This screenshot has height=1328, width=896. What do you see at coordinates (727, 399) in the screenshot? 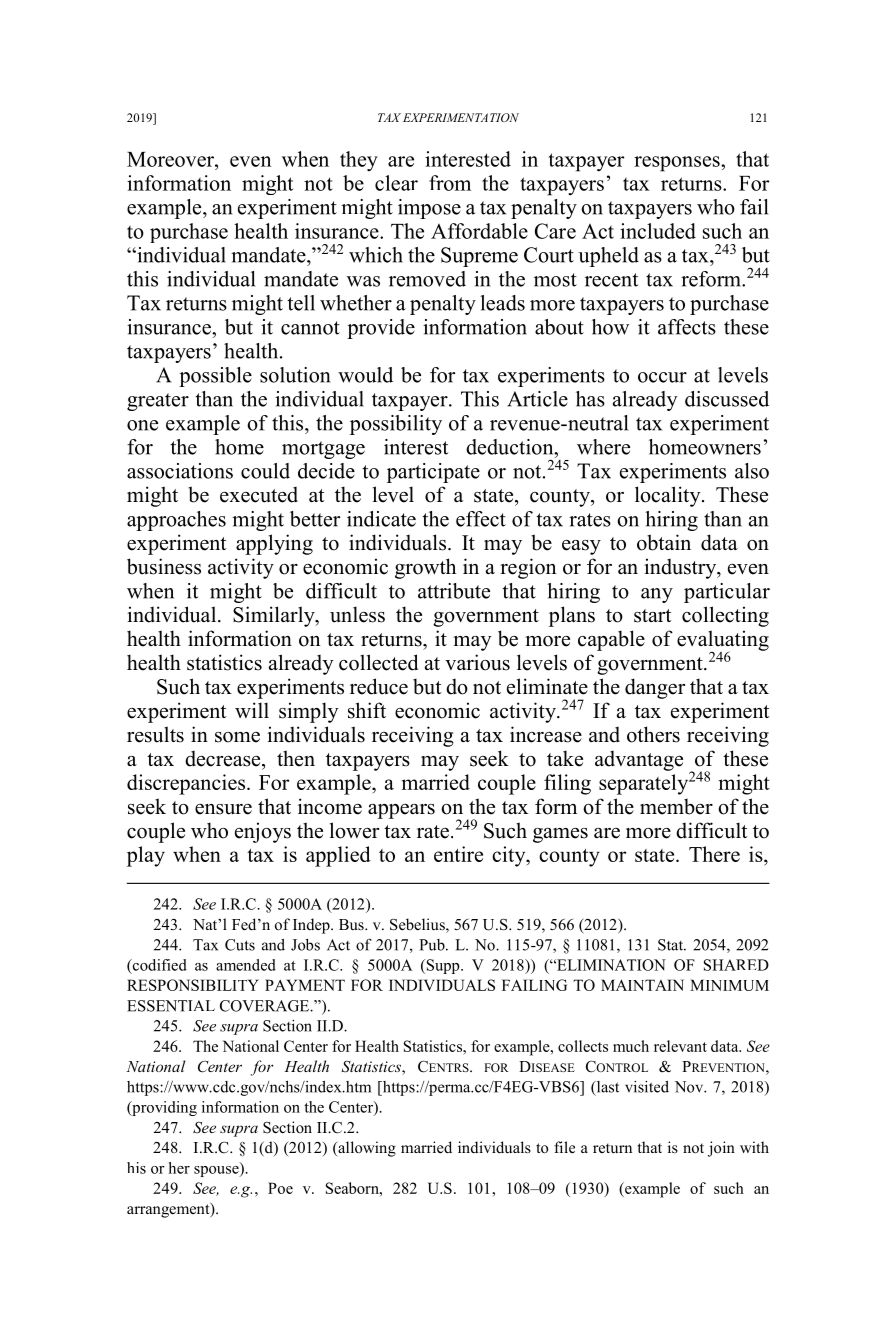
I see `discussed` at bounding box center [727, 399].
